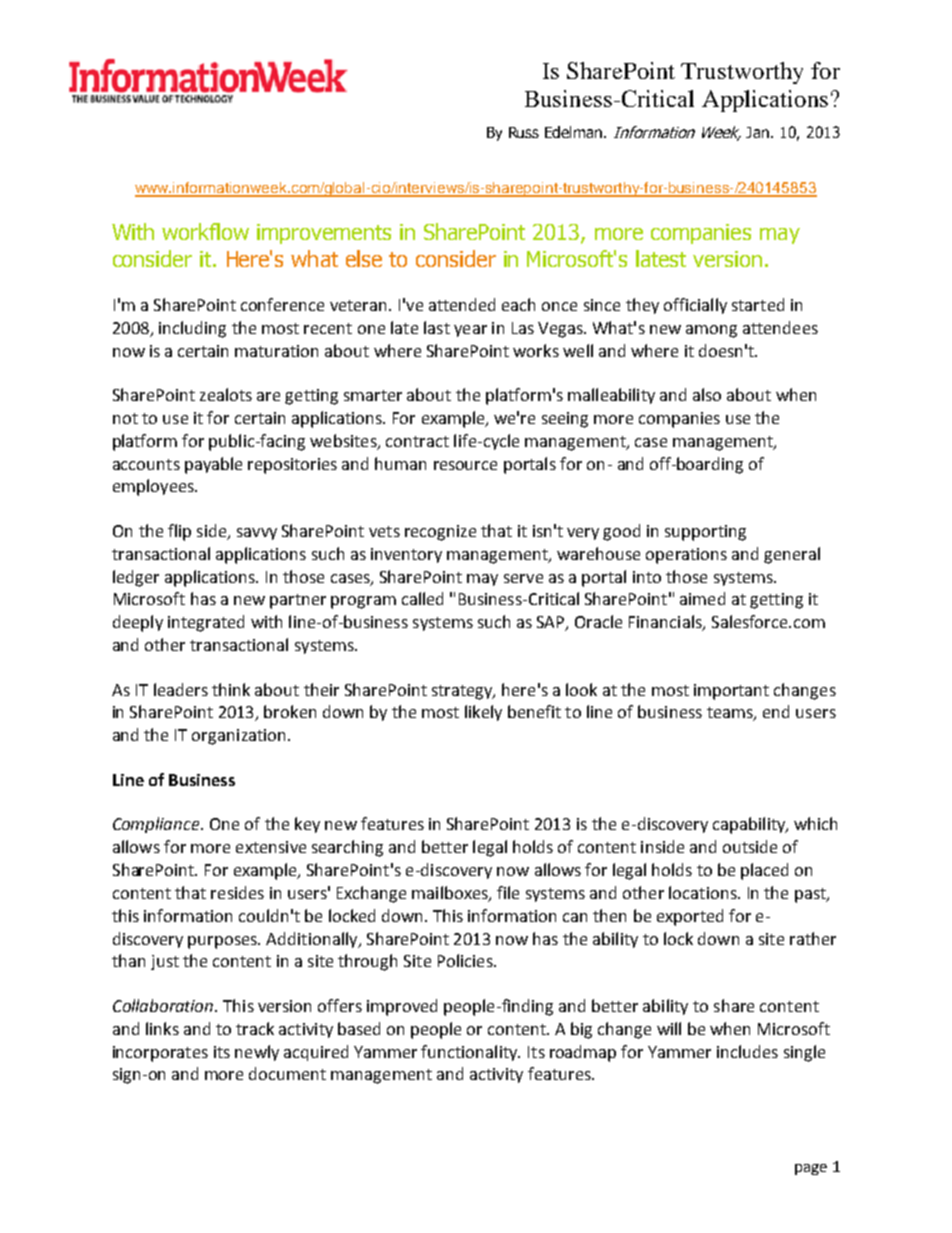  I want to click on integrated, so click(206, 623).
